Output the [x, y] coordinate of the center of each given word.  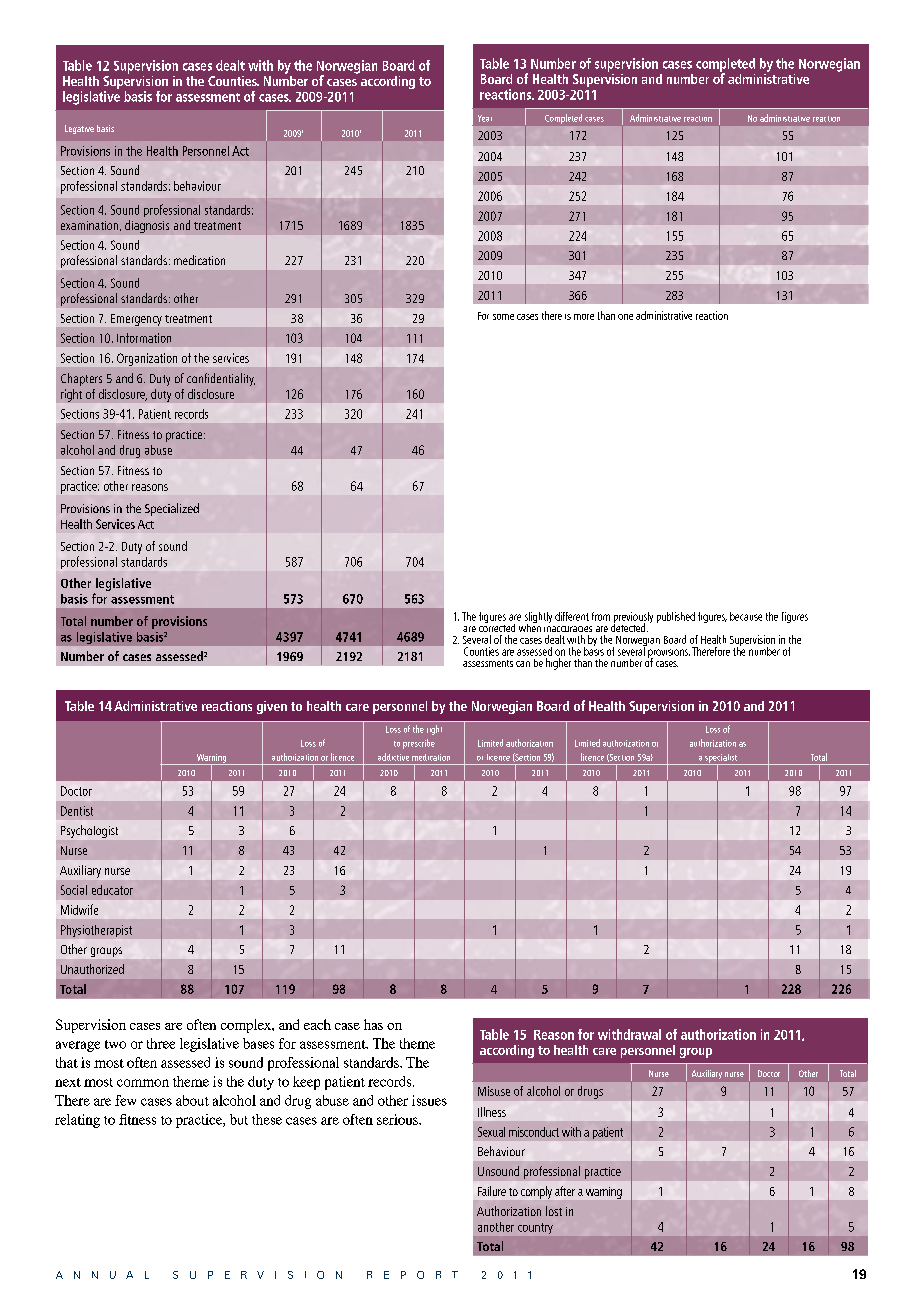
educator [112, 890]
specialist [721, 759]
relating [77, 1121]
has [373, 1024]
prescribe [419, 744]
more [584, 317]
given [272, 707]
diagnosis [147, 226]
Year [485, 118]
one [625, 317]
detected [629, 626]
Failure [492, 1191]
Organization [147, 359]
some [503, 317]
